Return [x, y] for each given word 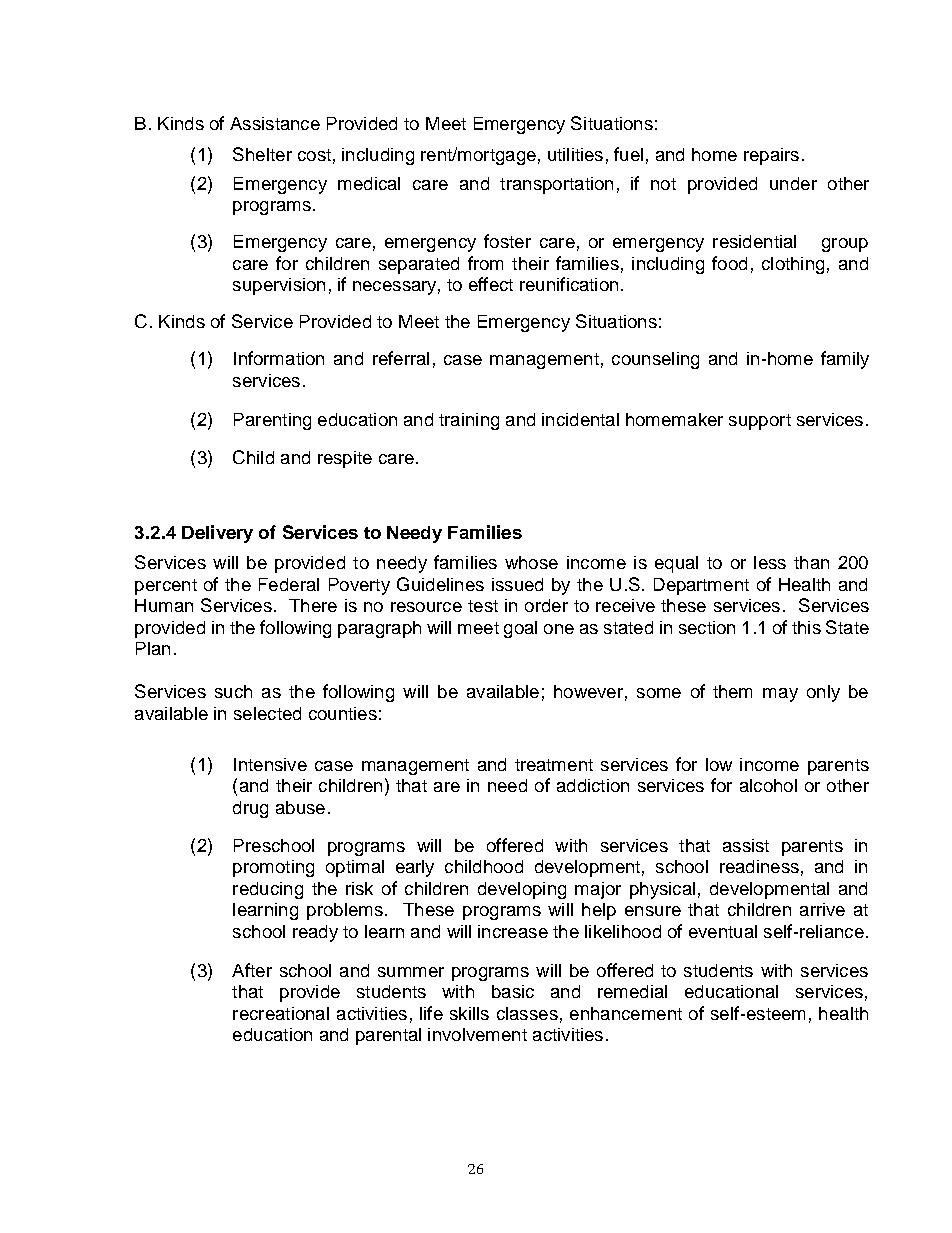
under [793, 183]
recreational [281, 1013]
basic [513, 991]
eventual [723, 931]
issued [517, 584]
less [770, 562]
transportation [556, 185]
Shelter [262, 154]
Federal [289, 584]
